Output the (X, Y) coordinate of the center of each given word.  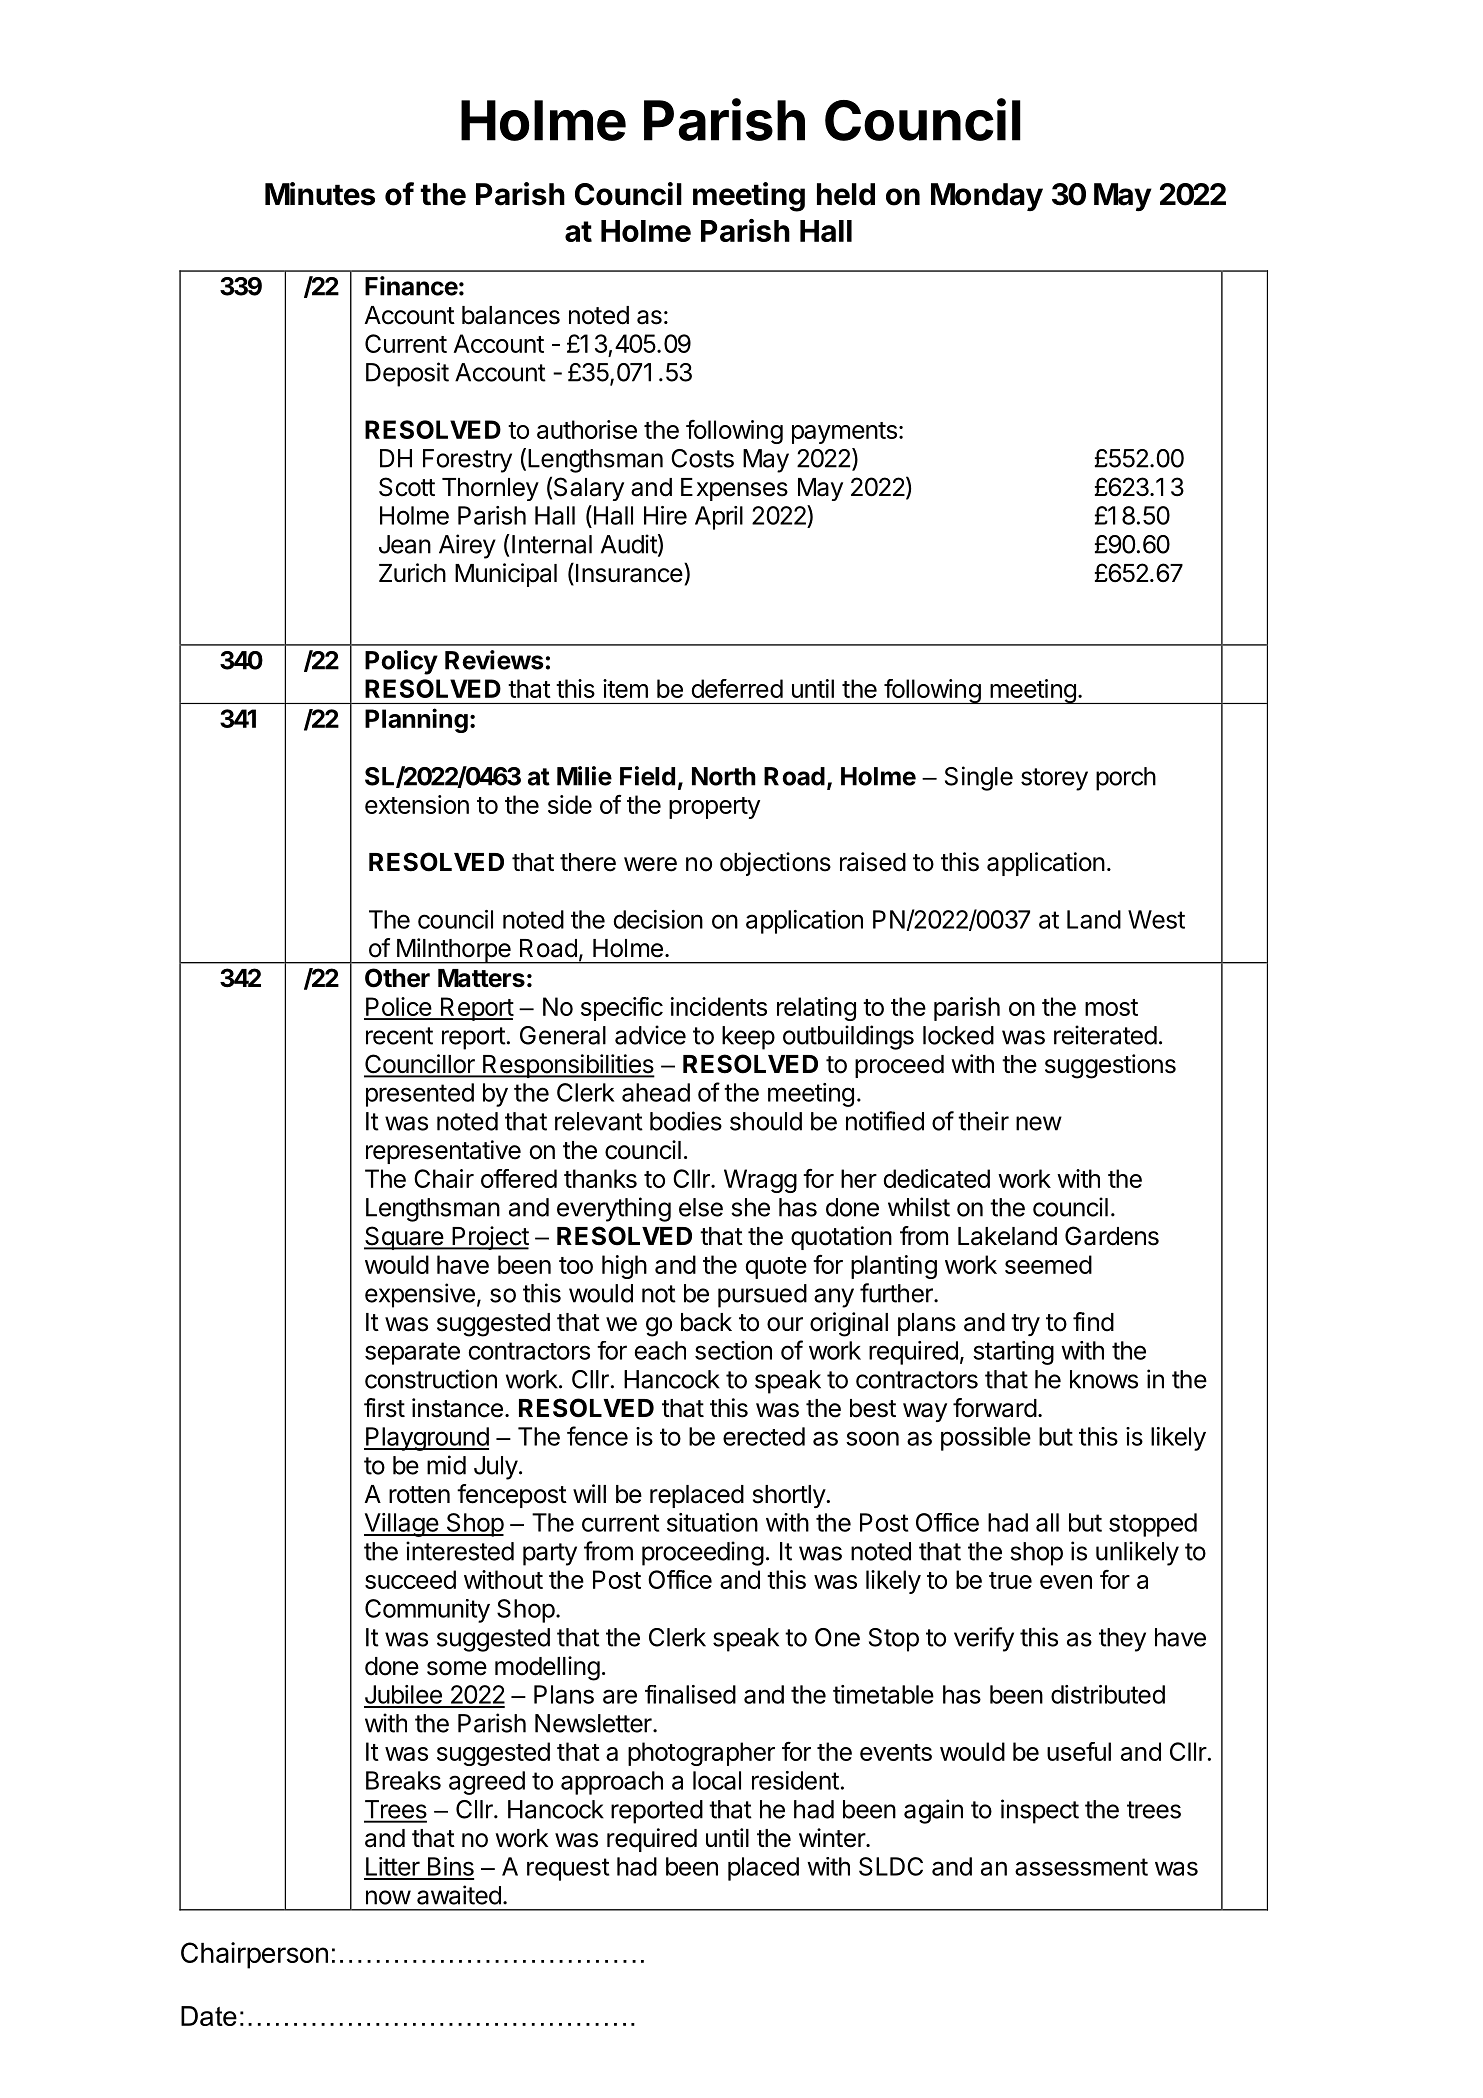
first (384, 1408)
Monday (987, 197)
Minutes (320, 194)
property (714, 808)
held (846, 194)
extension (417, 804)
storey (1054, 779)
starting (1013, 1353)
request (568, 1869)
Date (209, 2016)
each (660, 1350)
